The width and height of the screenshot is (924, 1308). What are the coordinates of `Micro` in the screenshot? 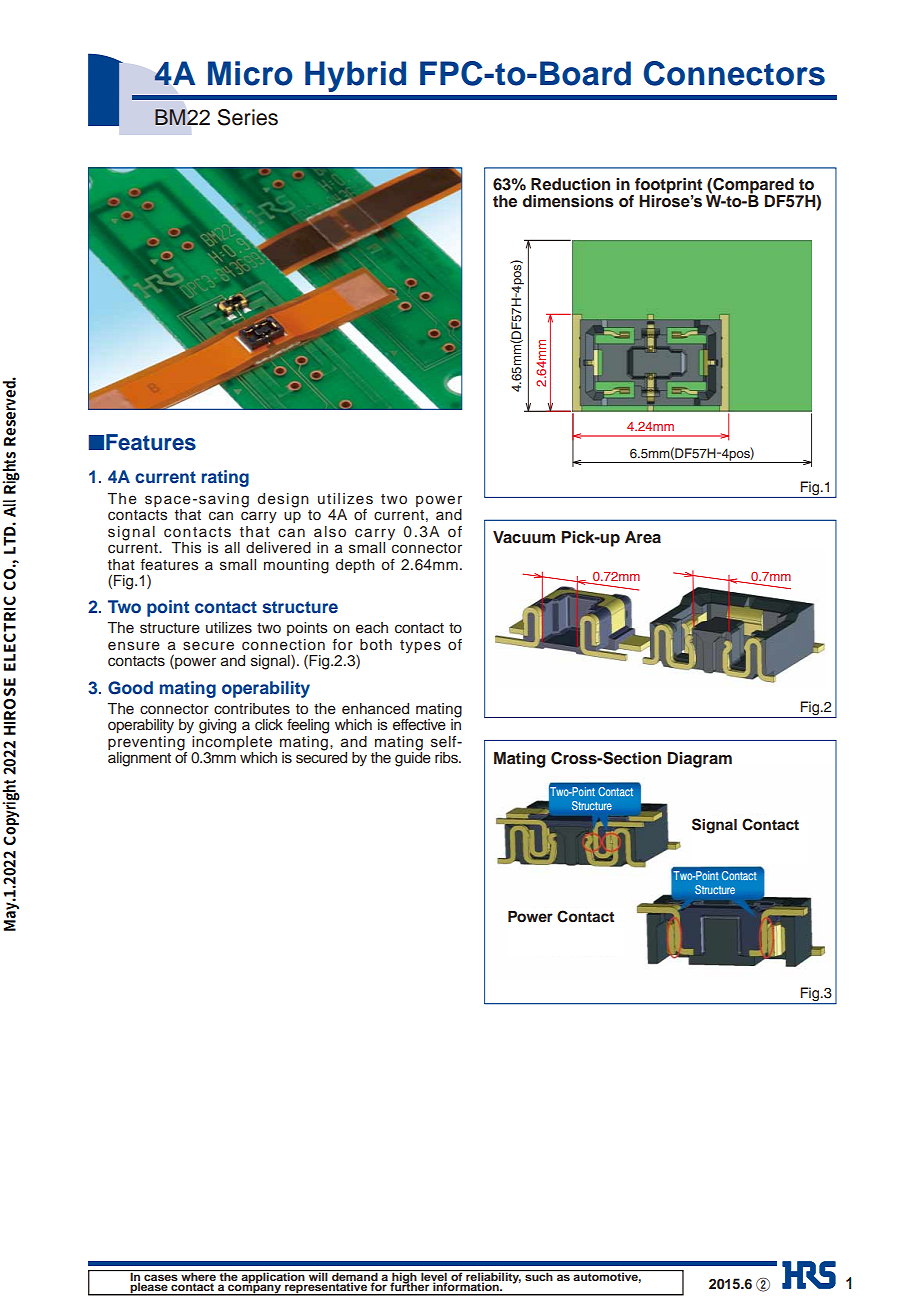 It's located at (250, 73).
